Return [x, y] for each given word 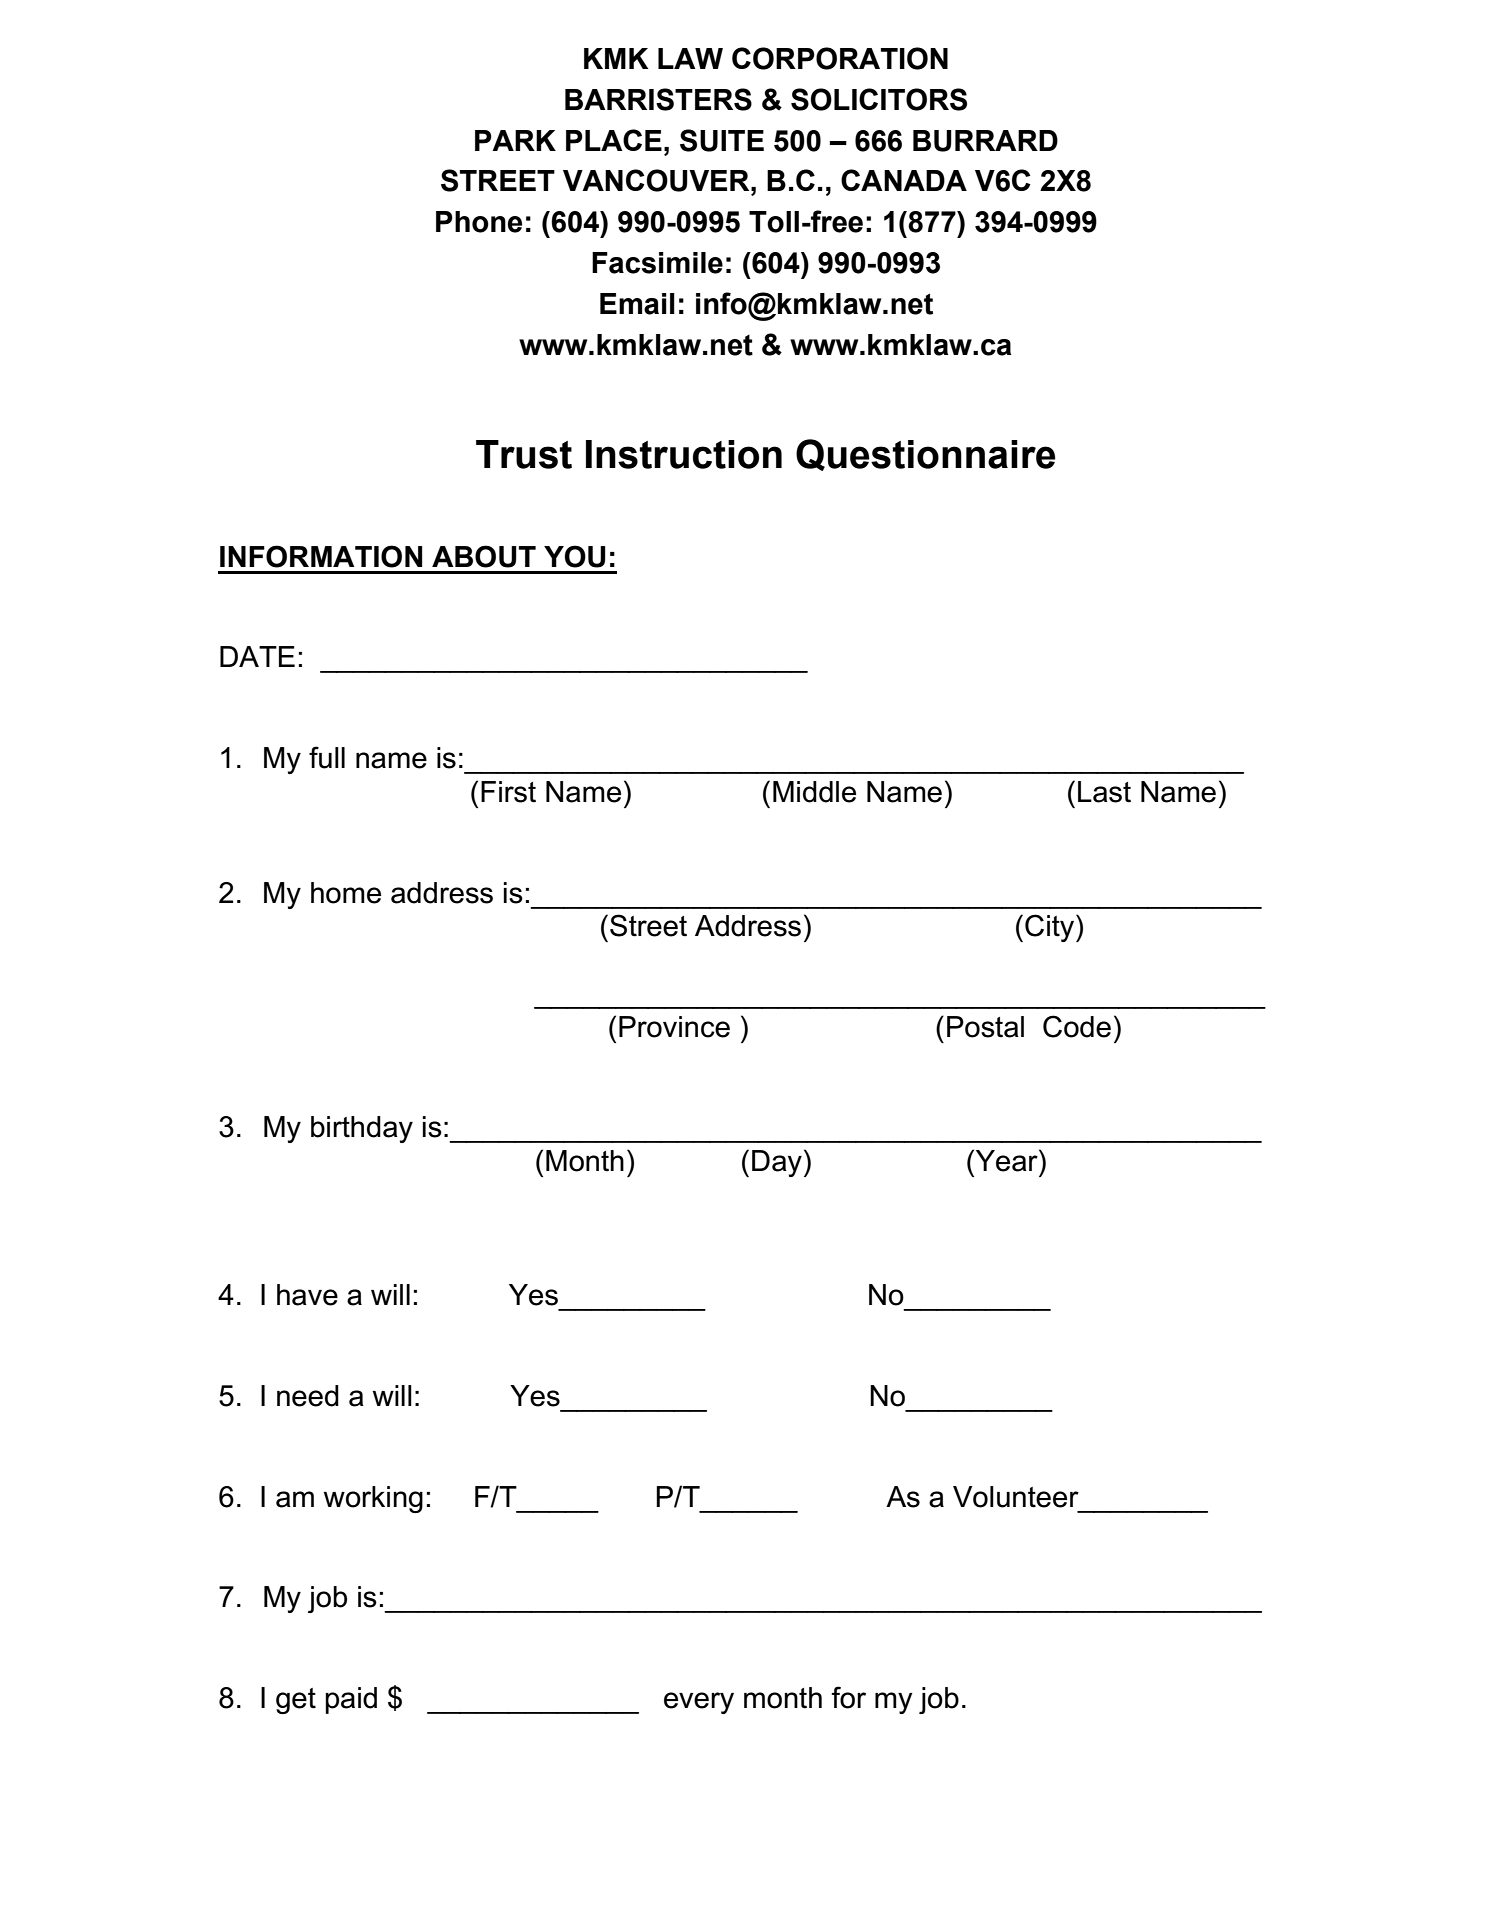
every [699, 1703]
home [346, 893]
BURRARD [985, 141]
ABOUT [484, 556]
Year [1006, 1160]
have [307, 1295]
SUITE [722, 140]
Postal [985, 1027]
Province [674, 1027]
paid [351, 1700]
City [1051, 928]
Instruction [684, 454]
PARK [515, 140]
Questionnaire [926, 455]
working [373, 1499]
